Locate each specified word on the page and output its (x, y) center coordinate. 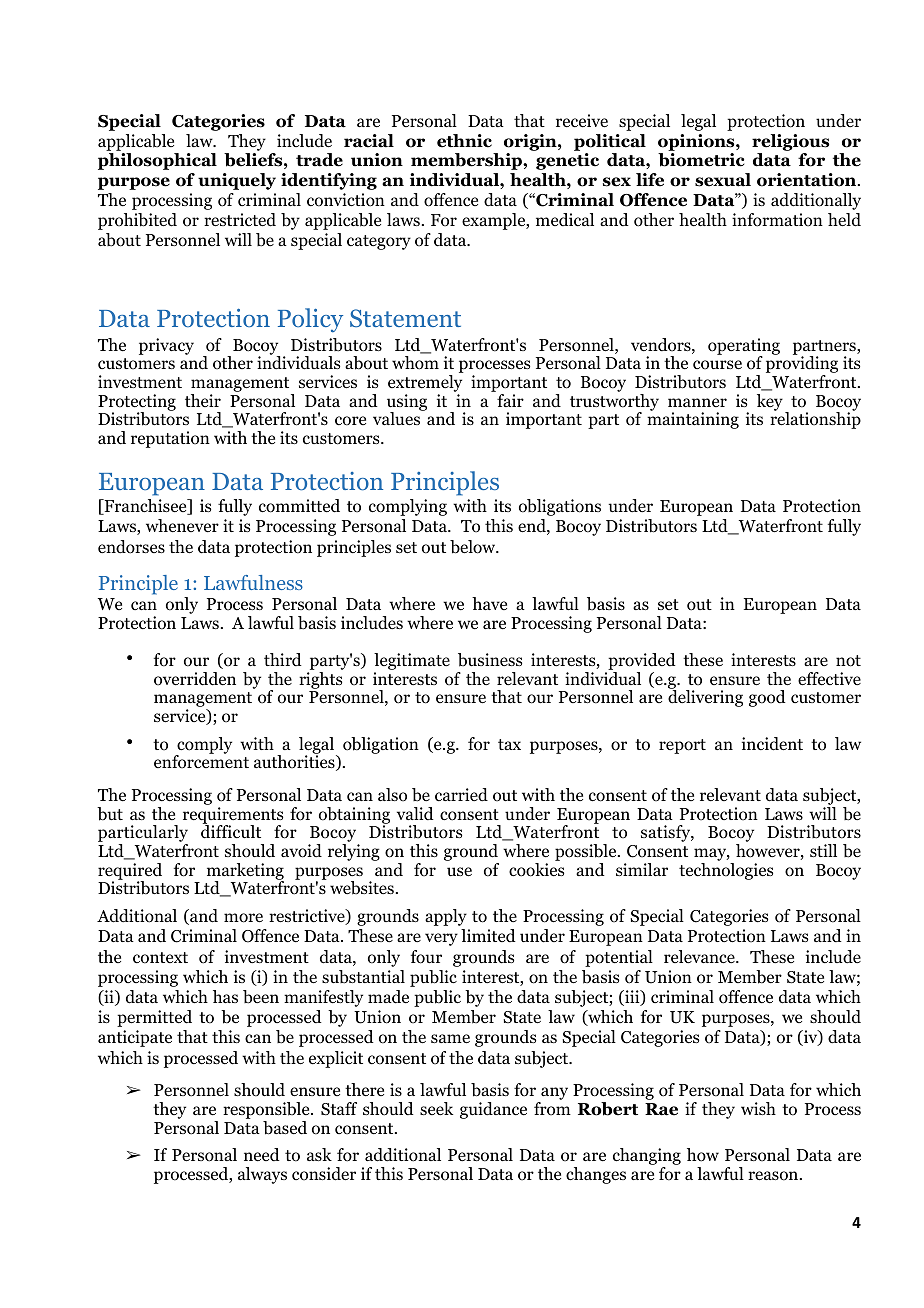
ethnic (464, 141)
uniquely (237, 181)
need (262, 1154)
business (490, 660)
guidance (493, 1110)
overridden (195, 679)
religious (790, 144)
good (767, 698)
